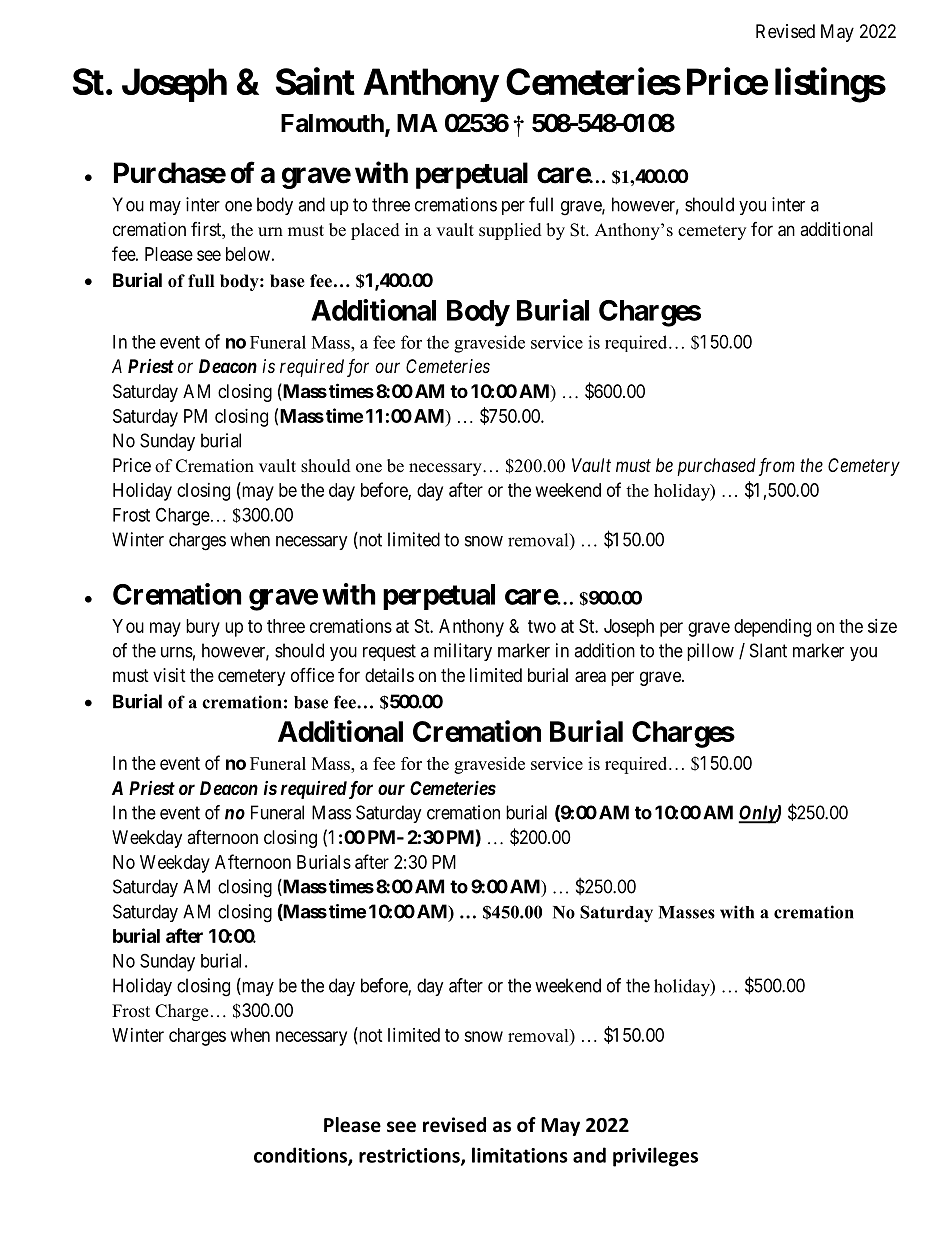  Describe the element at coordinates (542, 626) in the image. I see `two` at that location.
